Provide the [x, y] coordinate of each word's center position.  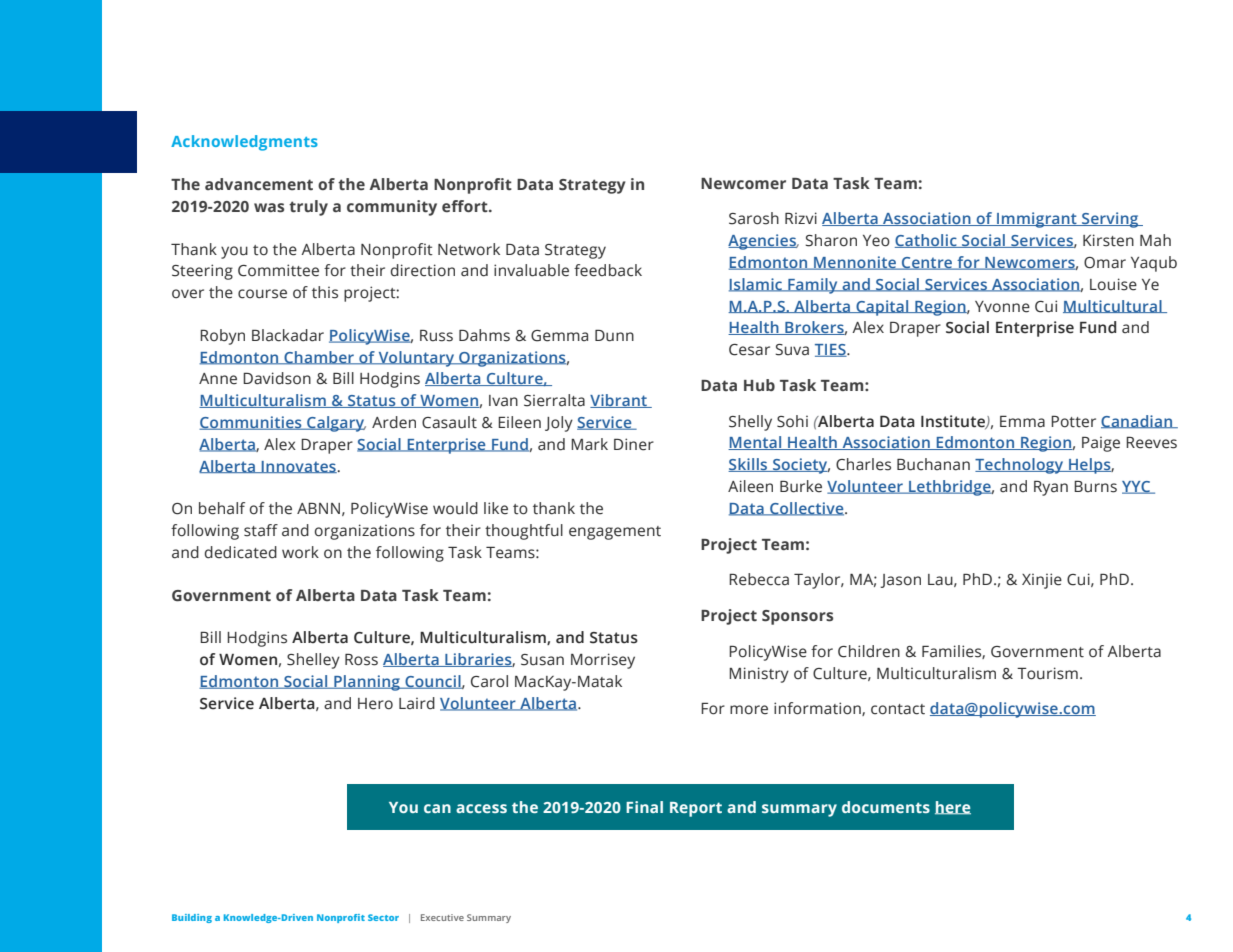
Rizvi [801, 218]
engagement [615, 533]
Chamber [319, 358]
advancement [259, 184]
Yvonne [1002, 307]
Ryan [1051, 488]
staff [261, 530]
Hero [375, 704]
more [749, 710]
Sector [383, 917]
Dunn [614, 336]
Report [696, 809]
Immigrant [1037, 220]
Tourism [1047, 673]
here [953, 808]
